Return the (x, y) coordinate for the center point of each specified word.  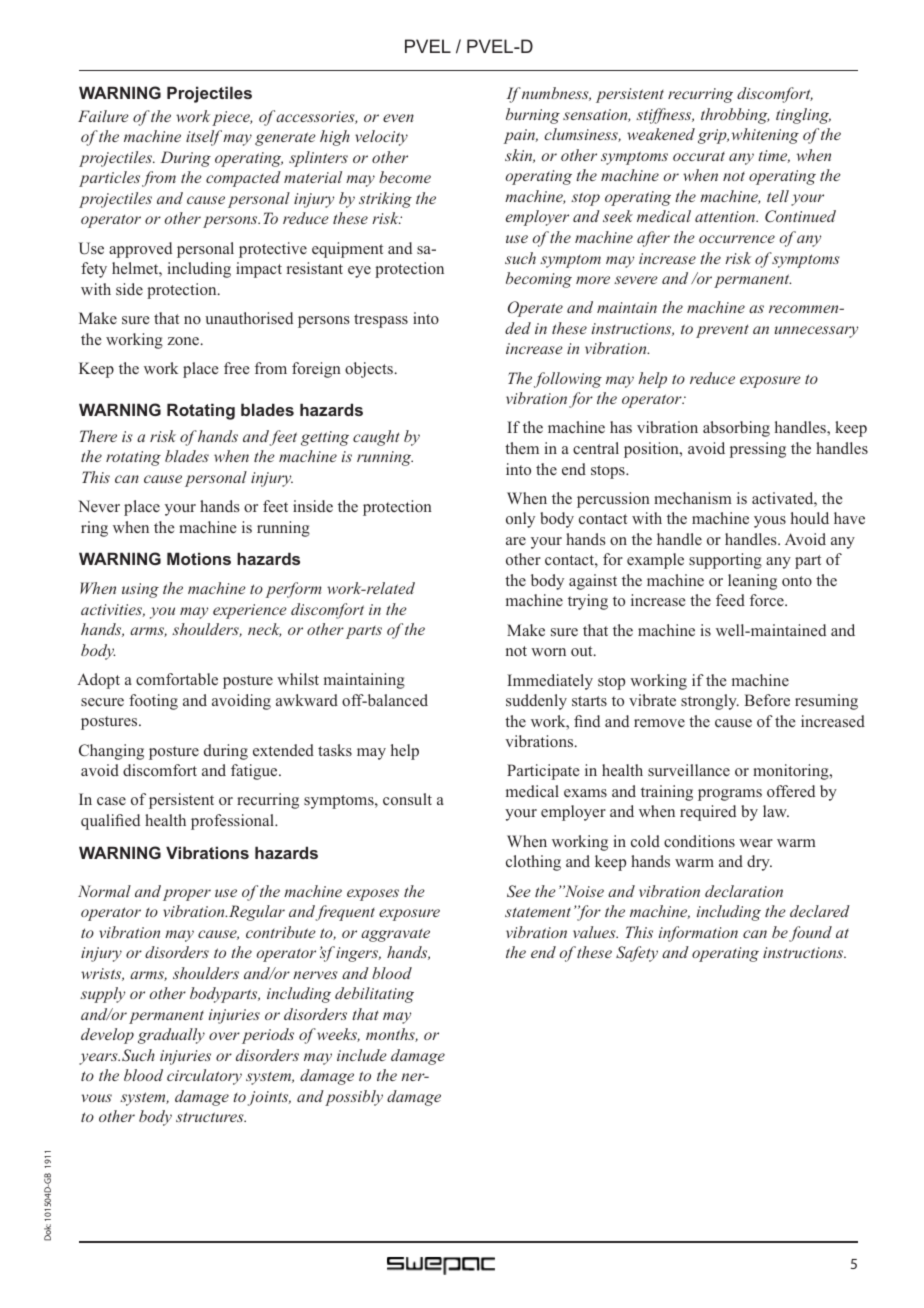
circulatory (204, 1077)
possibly (354, 1098)
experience (250, 611)
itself (204, 138)
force (768, 600)
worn (548, 652)
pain (521, 136)
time (774, 156)
